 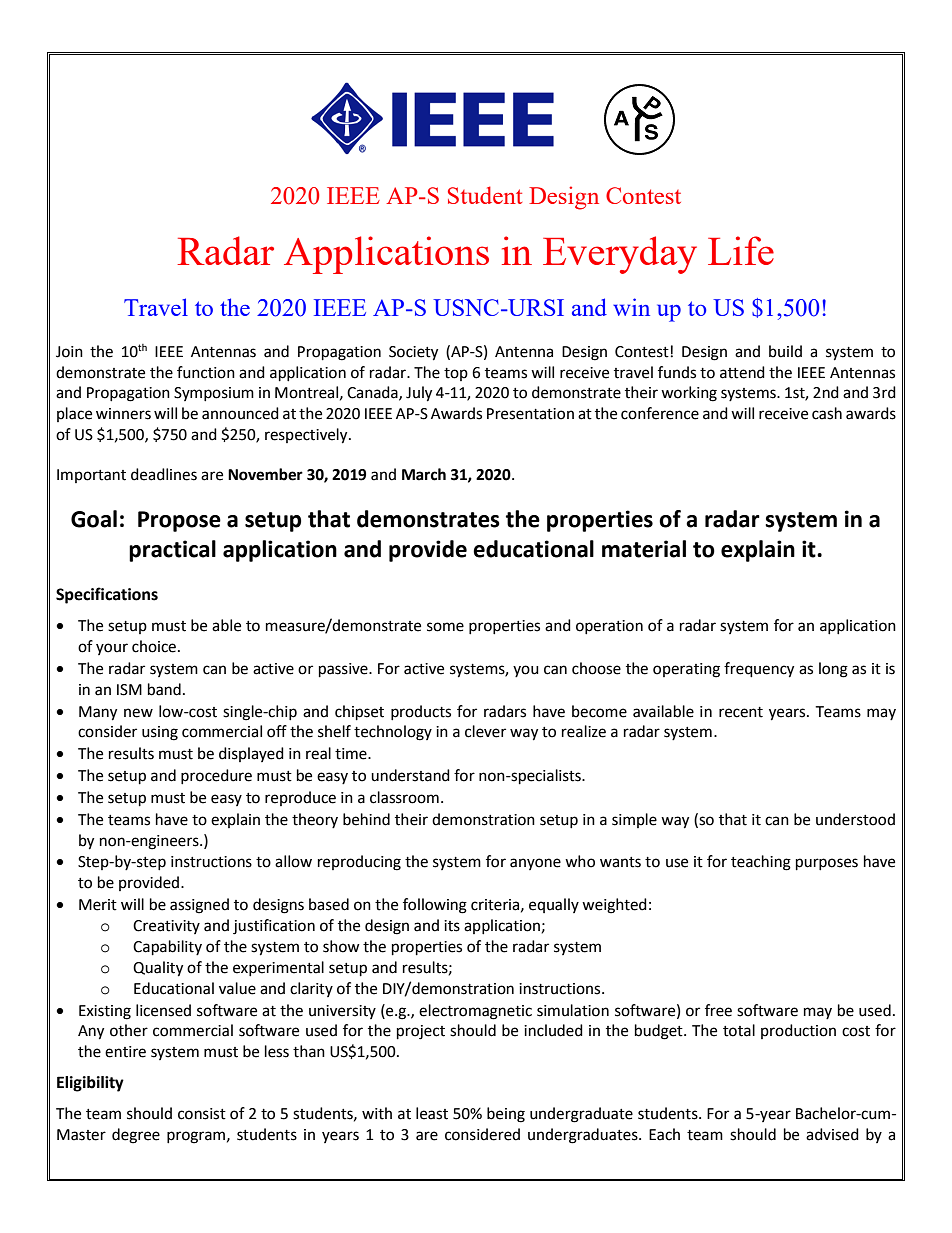 I want to click on cash, so click(x=827, y=413).
